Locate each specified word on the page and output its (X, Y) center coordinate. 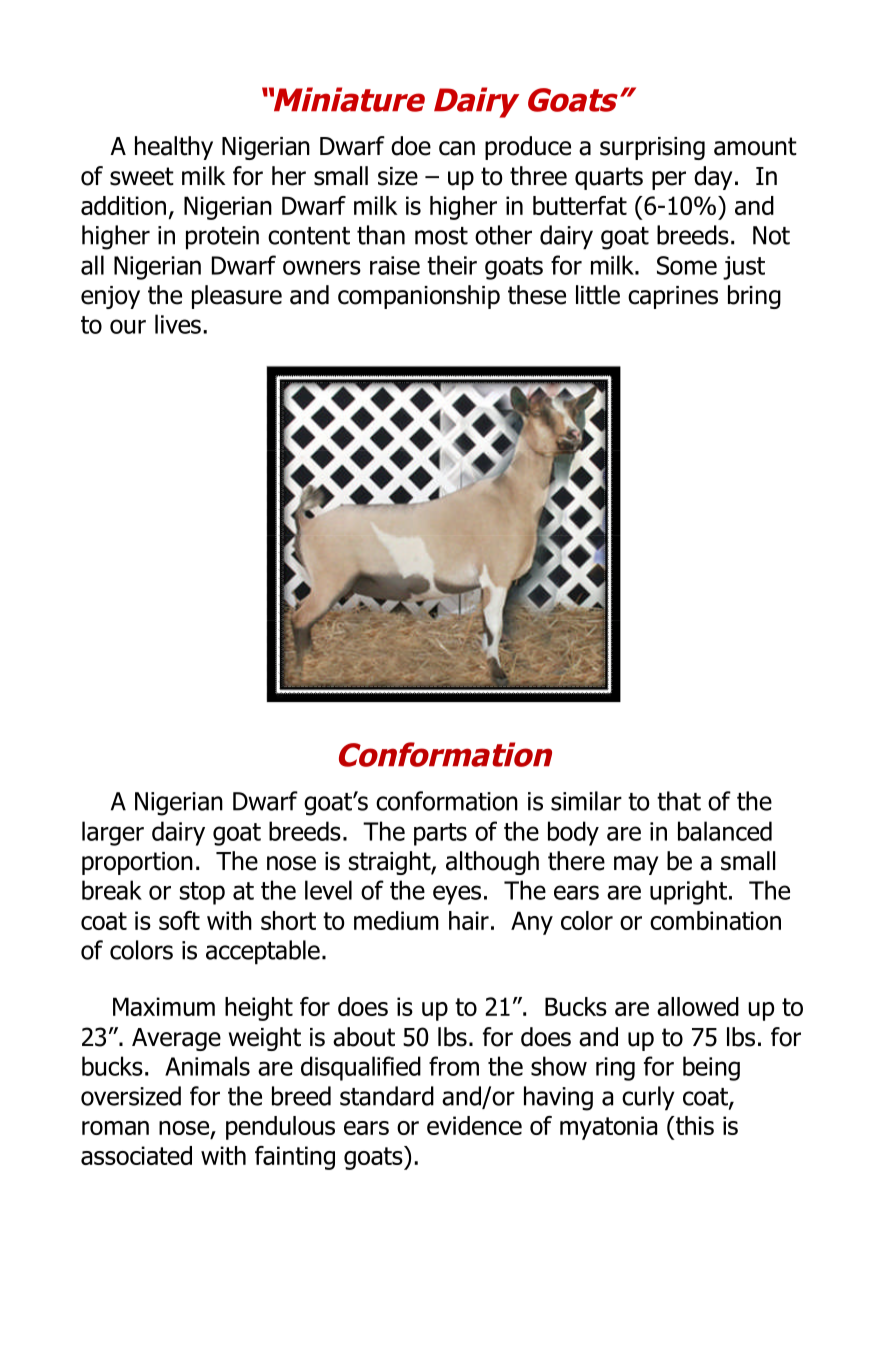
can (457, 148)
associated (136, 1155)
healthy (174, 148)
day (713, 178)
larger (113, 833)
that (679, 801)
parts (440, 834)
